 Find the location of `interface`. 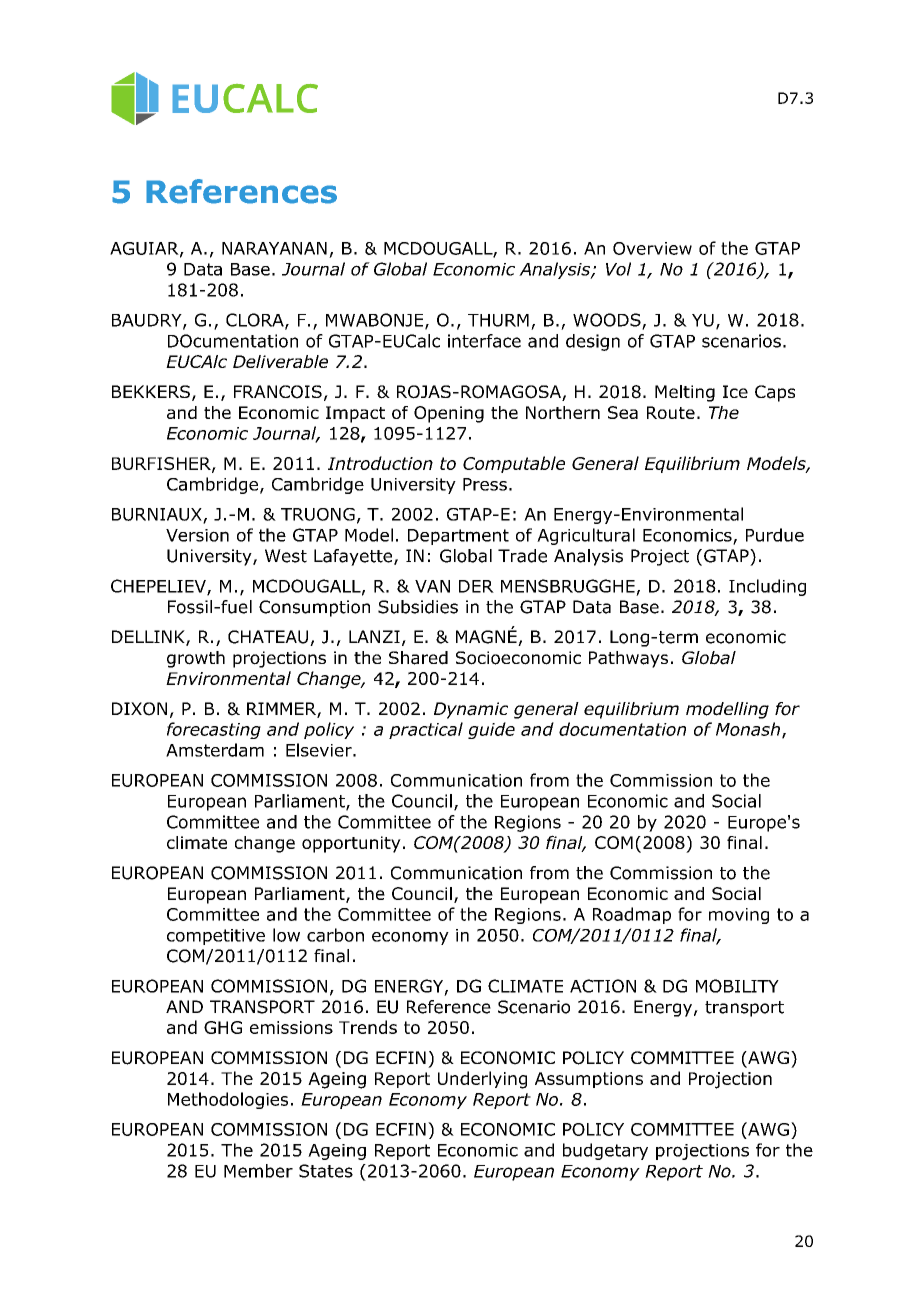

interface is located at coordinates (484, 341).
